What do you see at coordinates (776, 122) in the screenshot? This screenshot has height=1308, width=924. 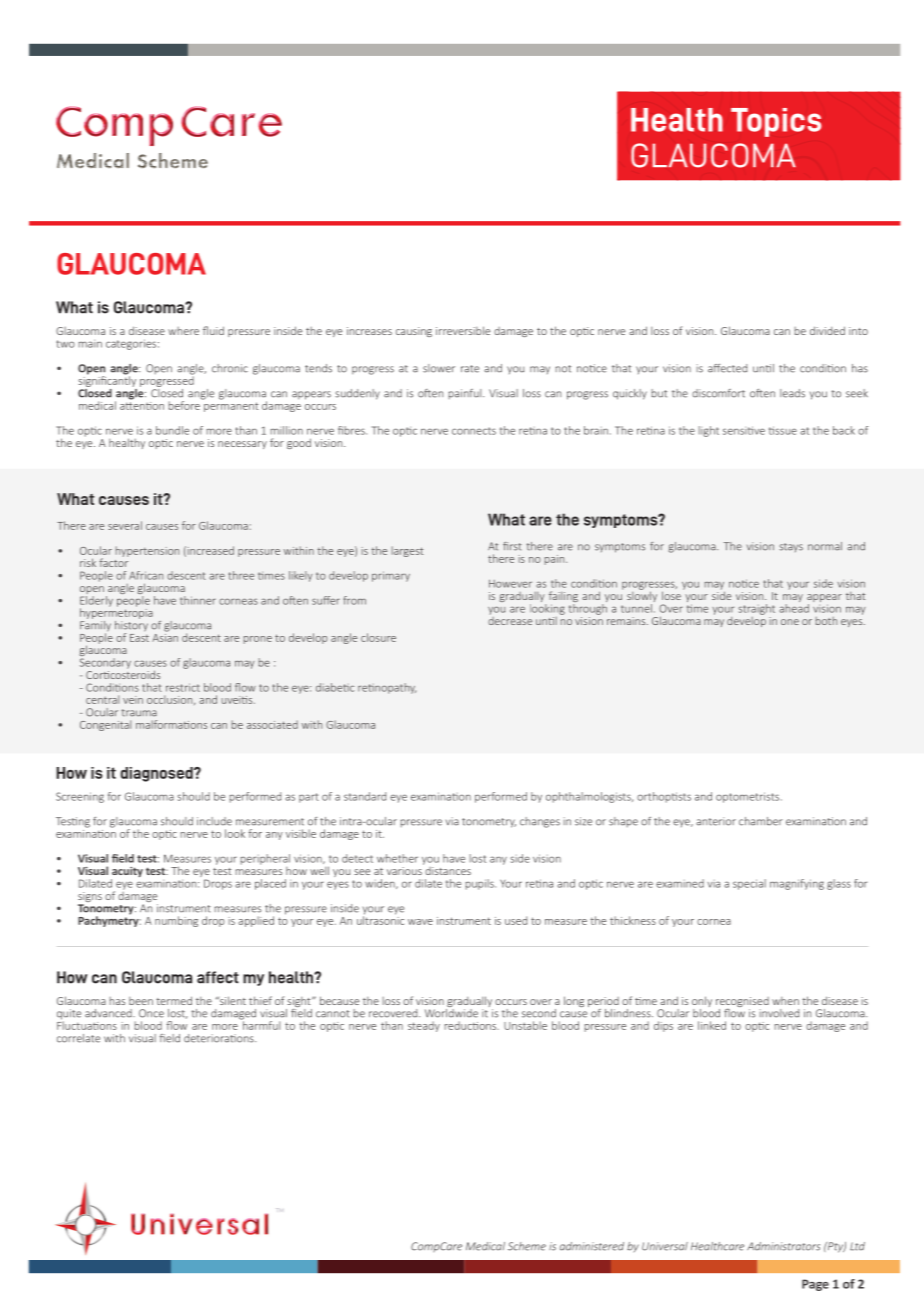 I see `Topics` at bounding box center [776, 122].
